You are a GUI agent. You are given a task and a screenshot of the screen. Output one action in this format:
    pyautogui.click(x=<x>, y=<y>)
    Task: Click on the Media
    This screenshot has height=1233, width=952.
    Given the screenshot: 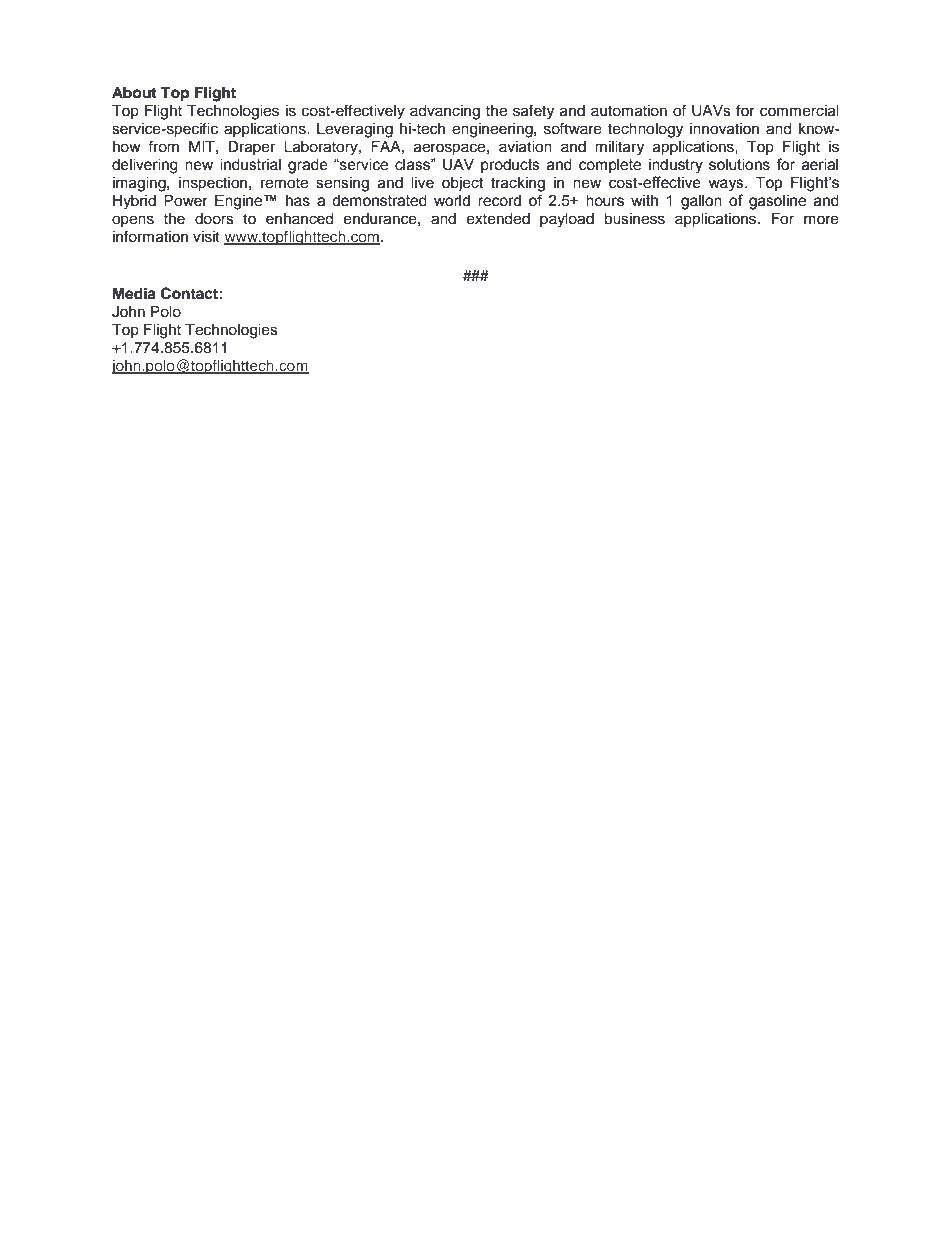 What is the action you would take?
    pyautogui.click(x=134, y=293)
